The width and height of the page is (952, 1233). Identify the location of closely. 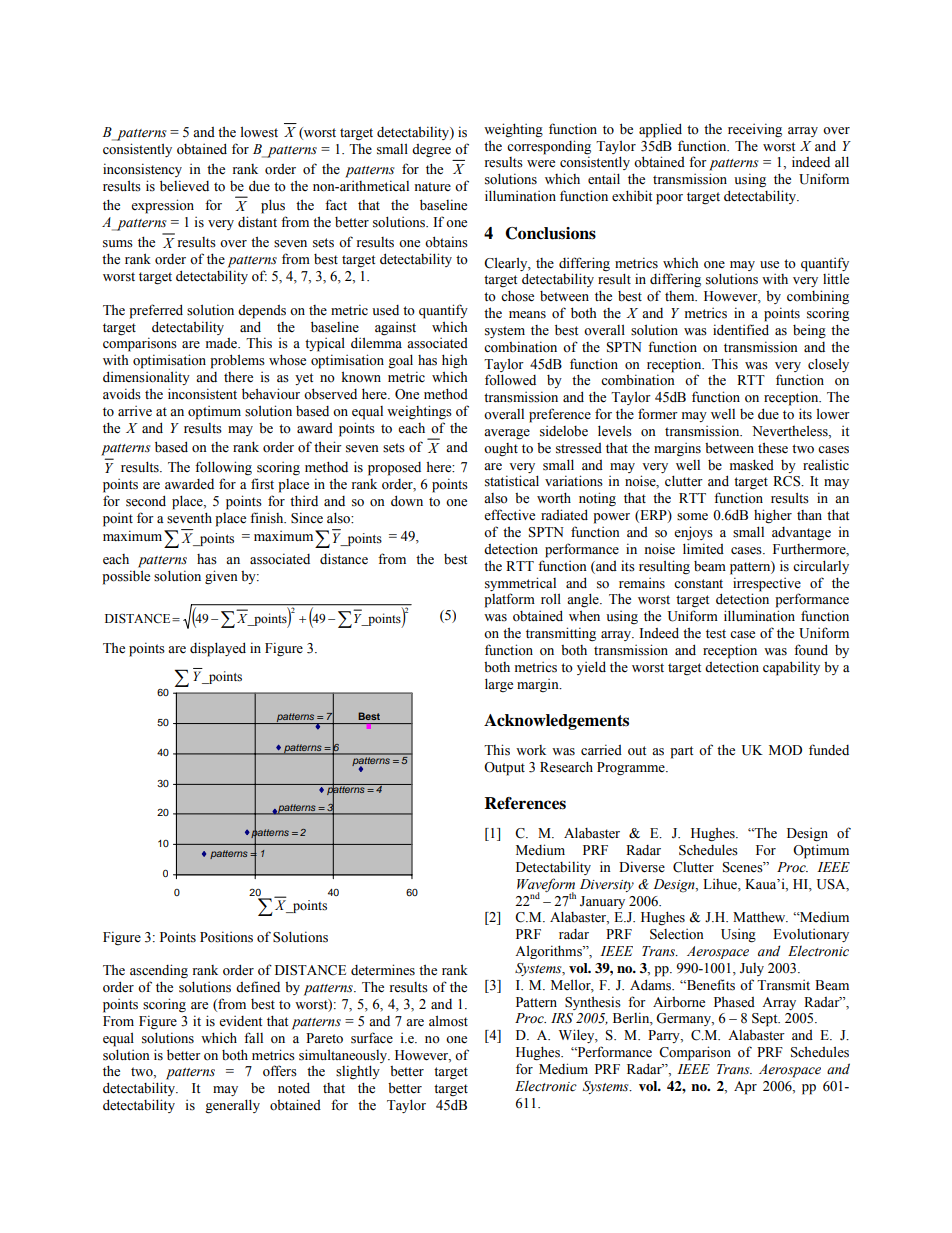
(828, 365).
